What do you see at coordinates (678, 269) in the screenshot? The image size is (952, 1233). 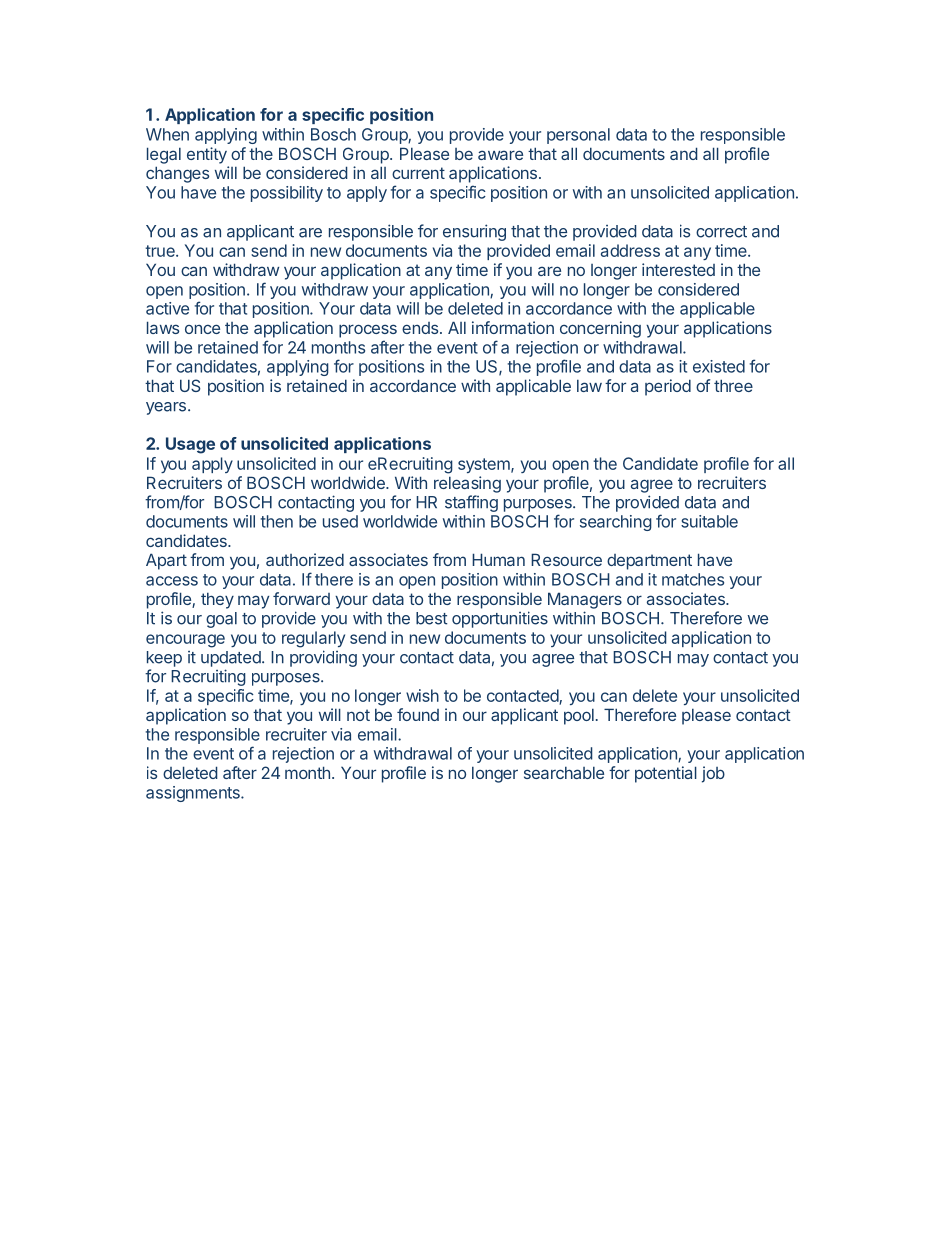 I see `interested` at bounding box center [678, 269].
